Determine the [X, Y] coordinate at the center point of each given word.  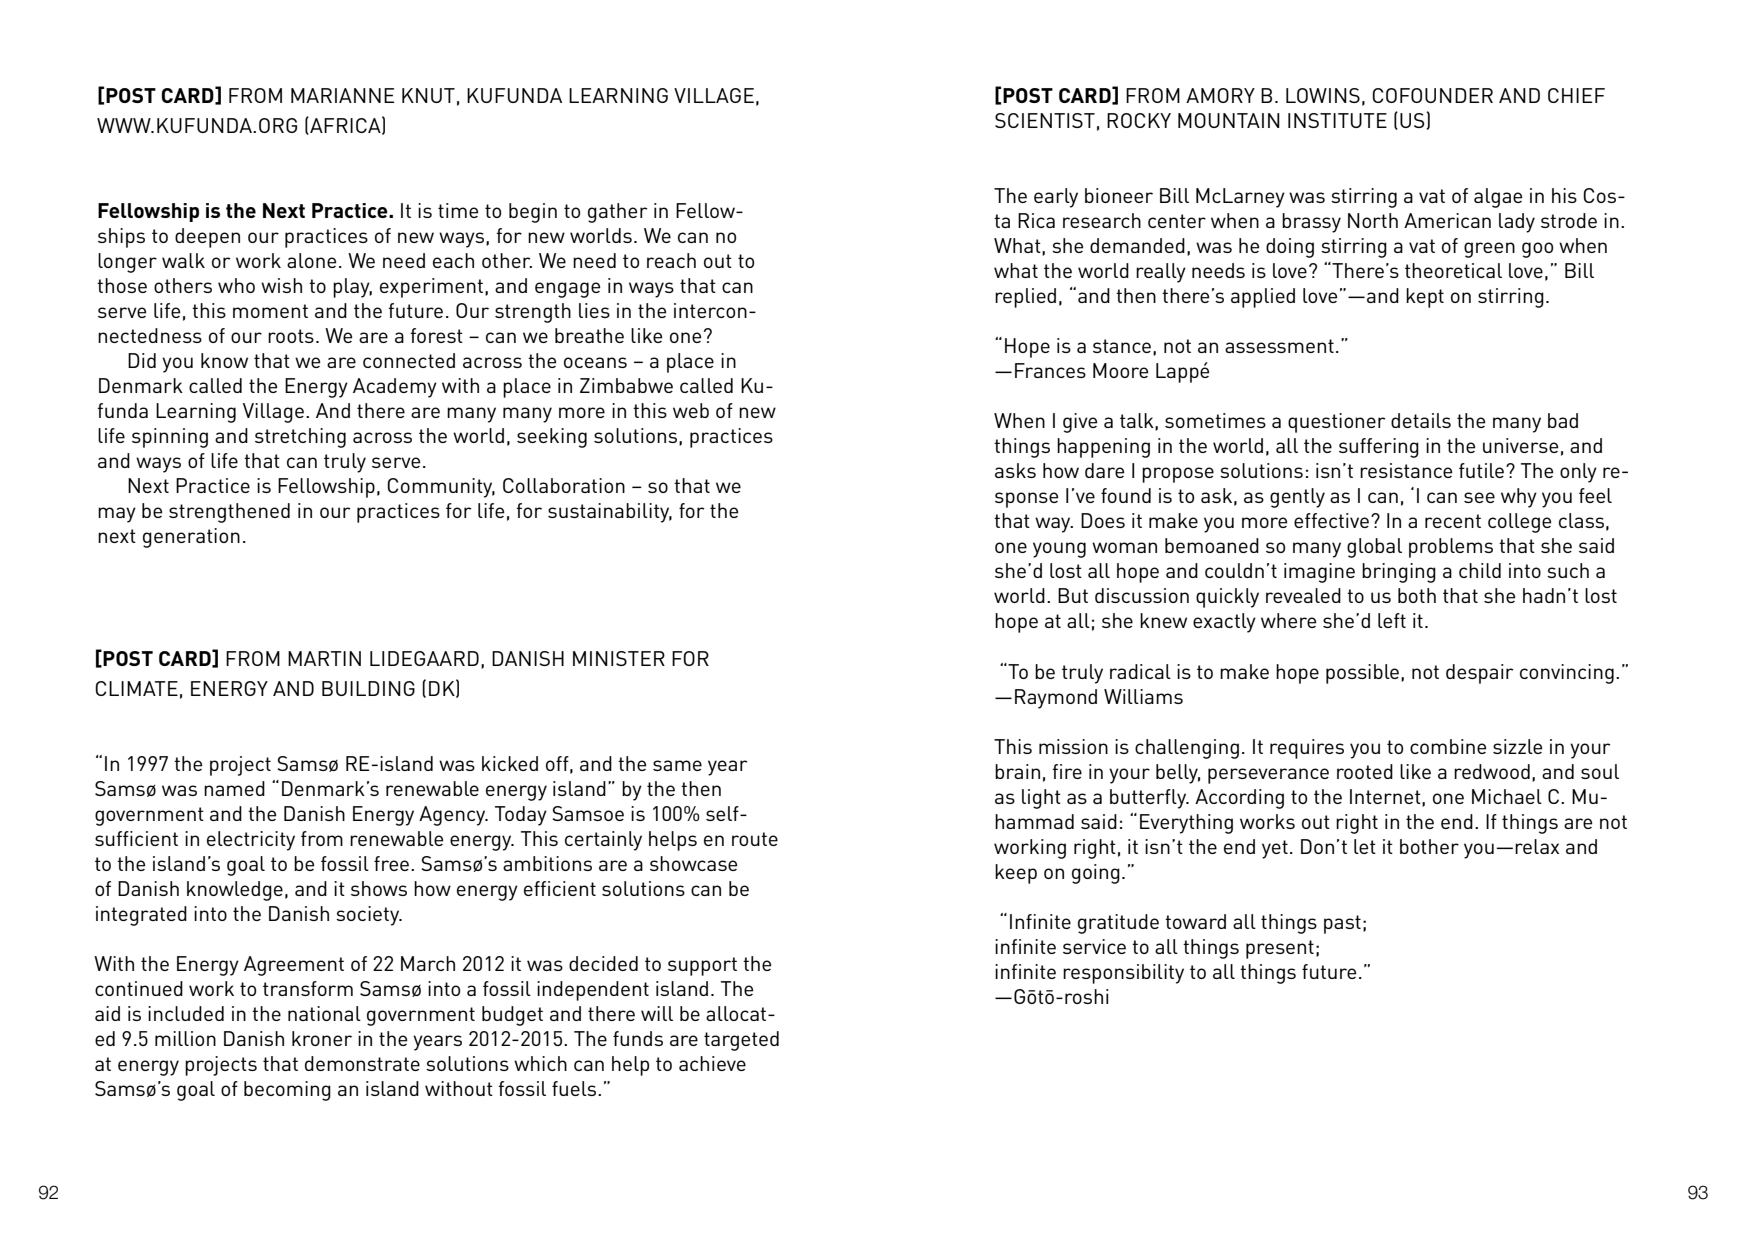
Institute [1337, 120]
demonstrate [362, 1063]
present [1280, 949]
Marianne [342, 95]
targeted [741, 1041]
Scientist [1045, 120]
